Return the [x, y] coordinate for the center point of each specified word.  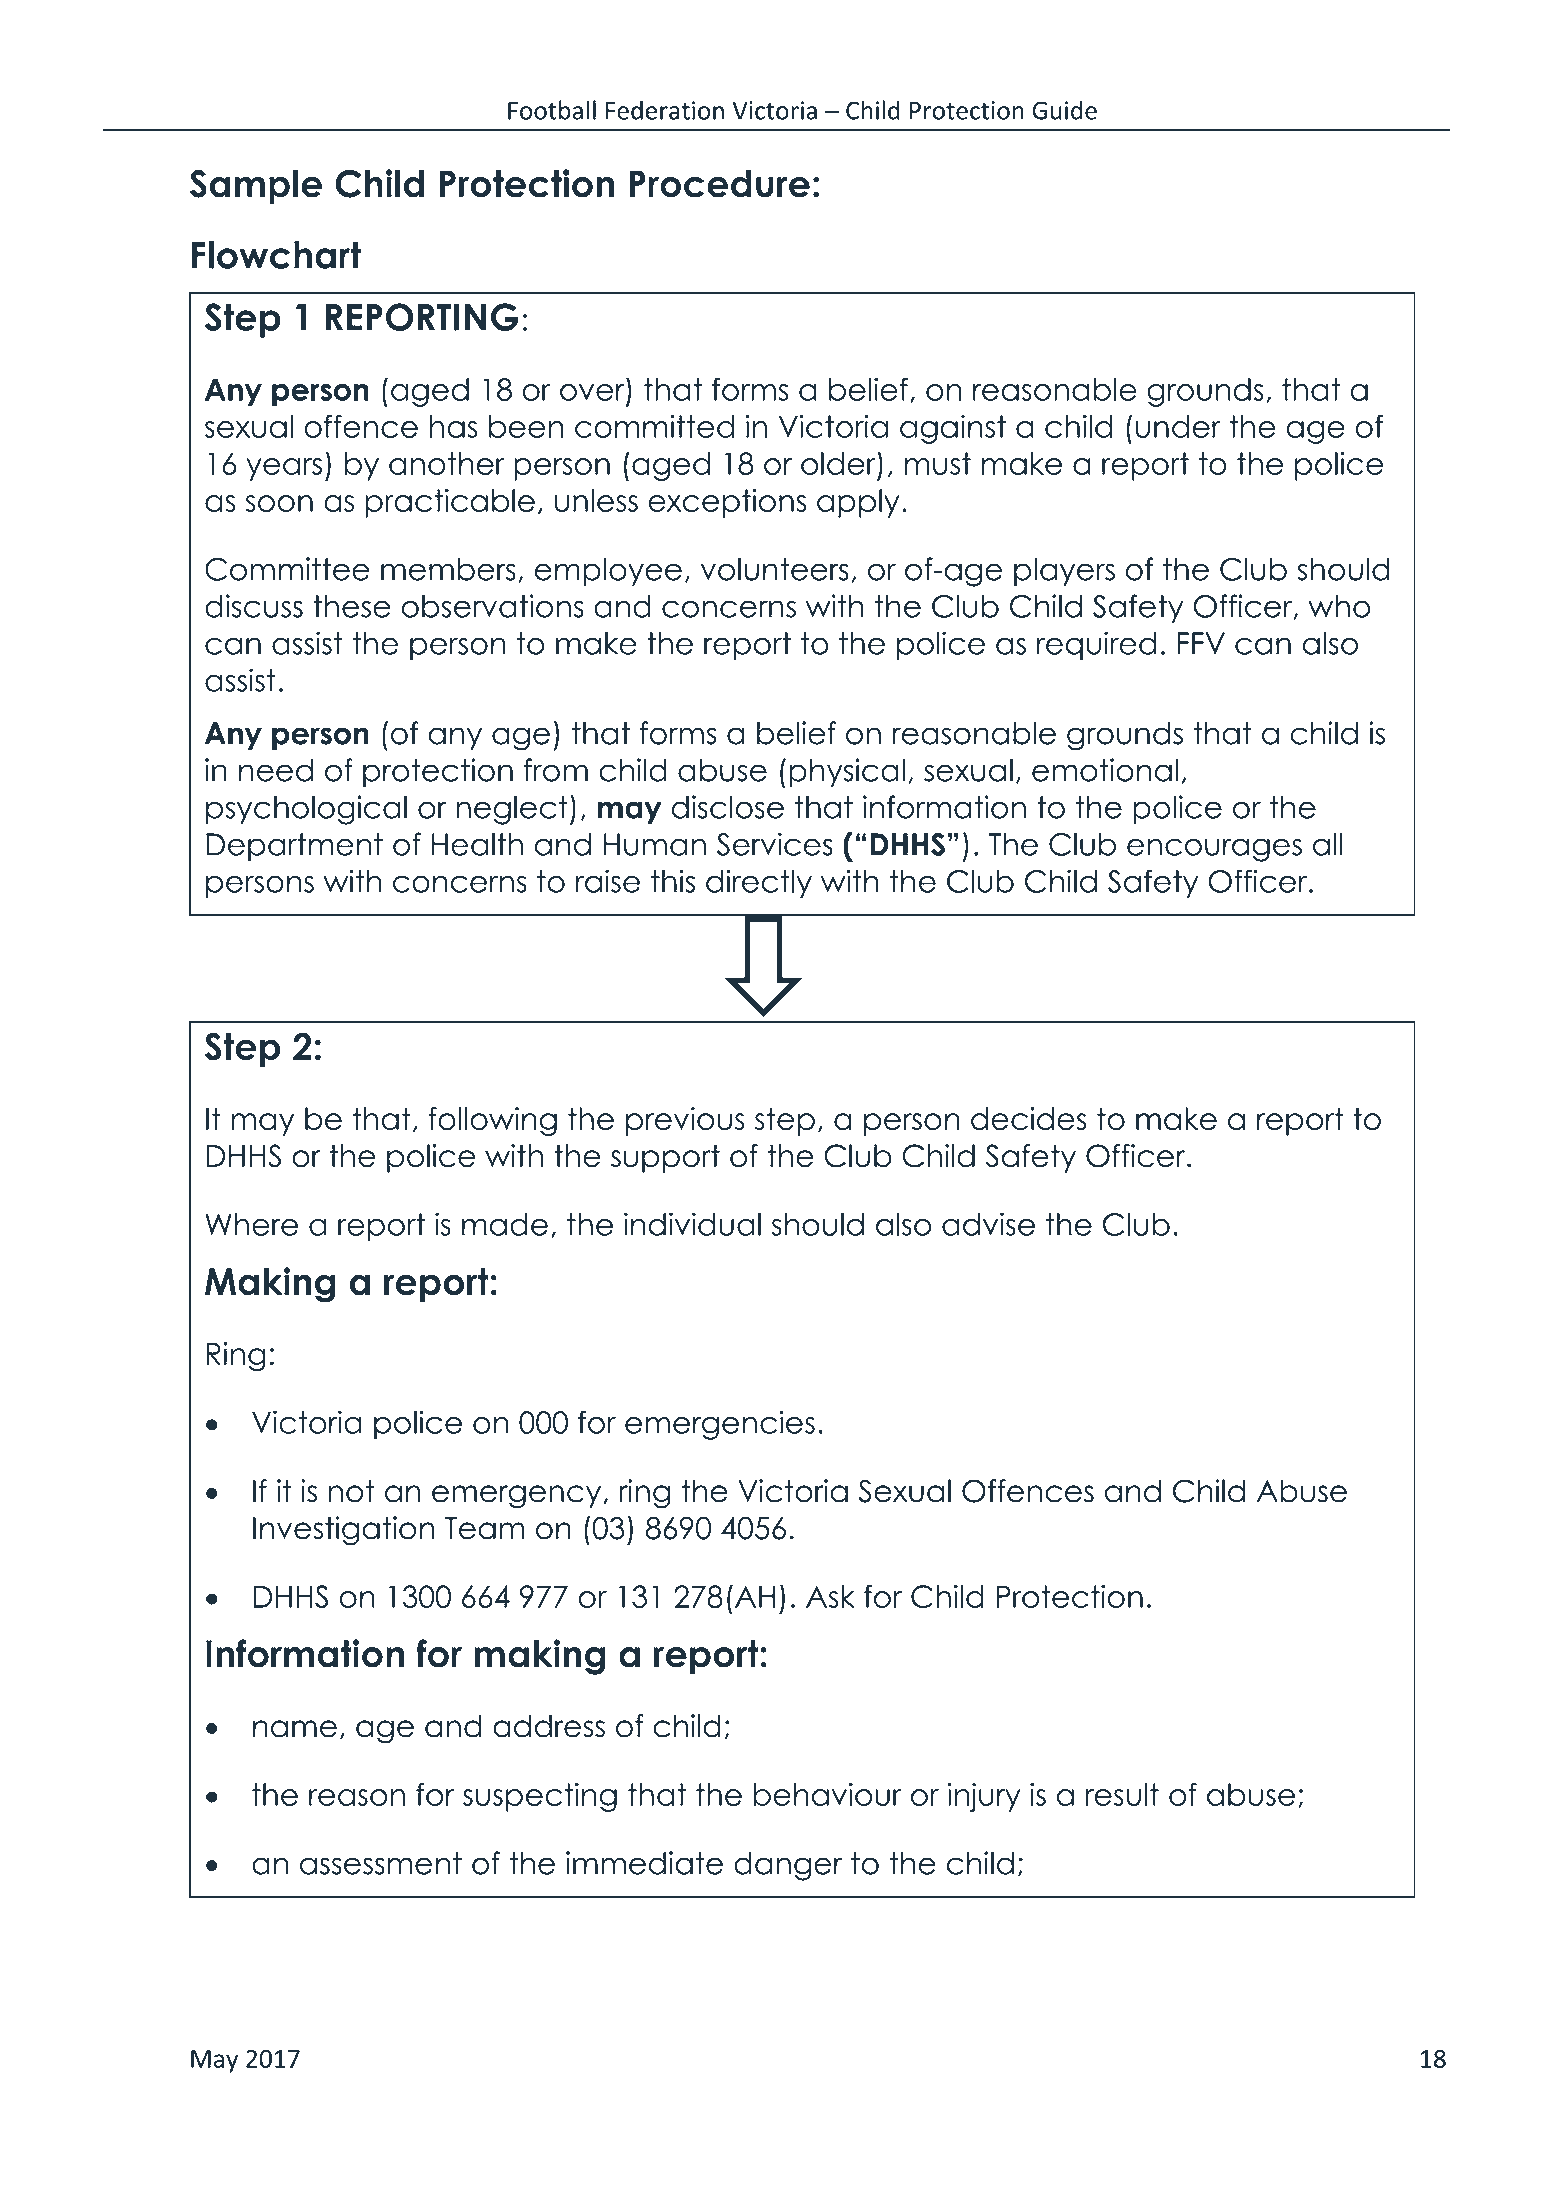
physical [847, 772]
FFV [1201, 643]
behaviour [828, 1794]
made [505, 1224]
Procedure [719, 184]
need [276, 770]
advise [988, 1224]
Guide [1064, 110]
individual [692, 1224]
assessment [381, 1863]
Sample [256, 186]
